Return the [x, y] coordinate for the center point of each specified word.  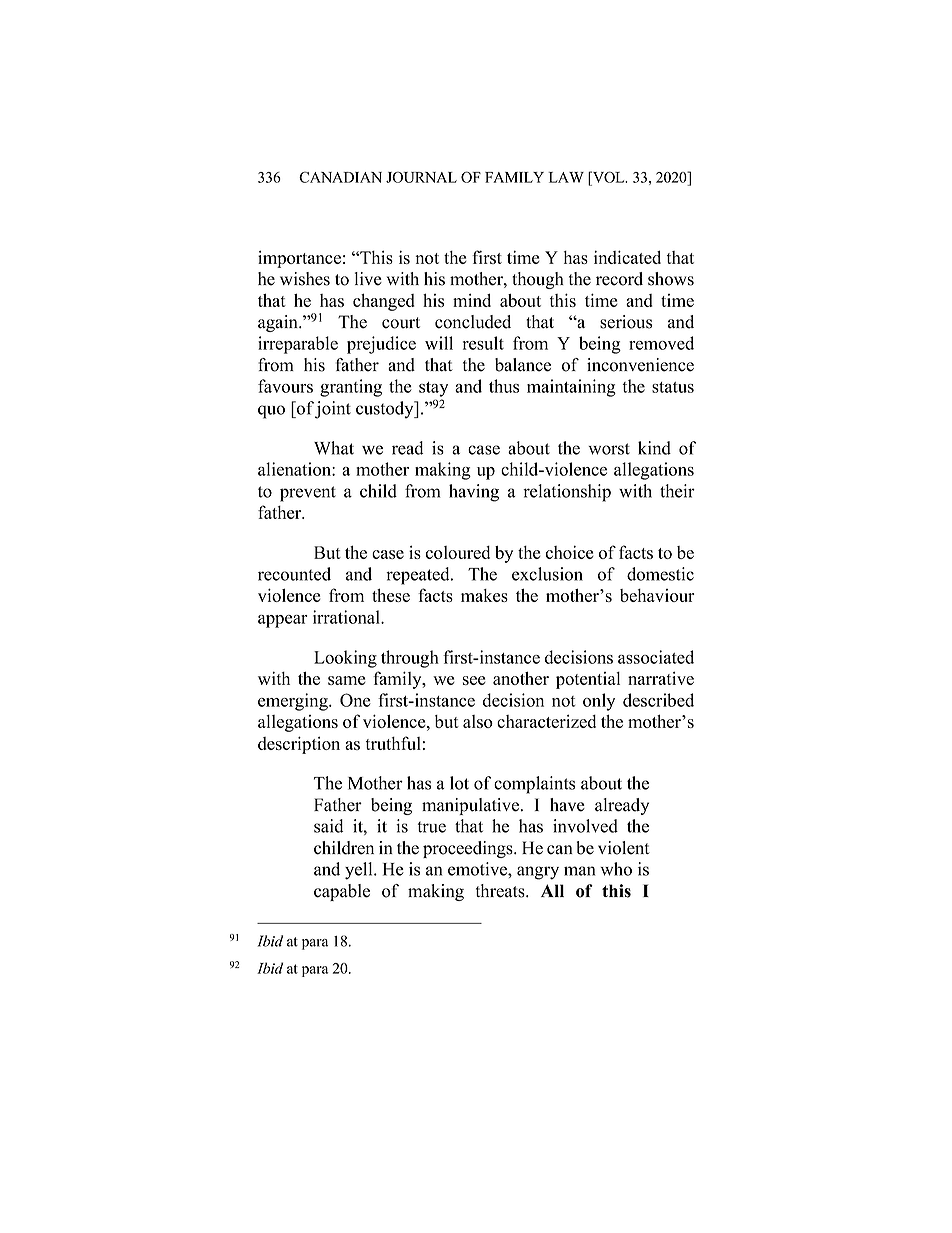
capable [342, 892]
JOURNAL [421, 177]
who [616, 869]
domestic [660, 574]
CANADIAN [340, 177]
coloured [458, 552]
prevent [308, 494]
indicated [627, 257]
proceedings [469, 849]
